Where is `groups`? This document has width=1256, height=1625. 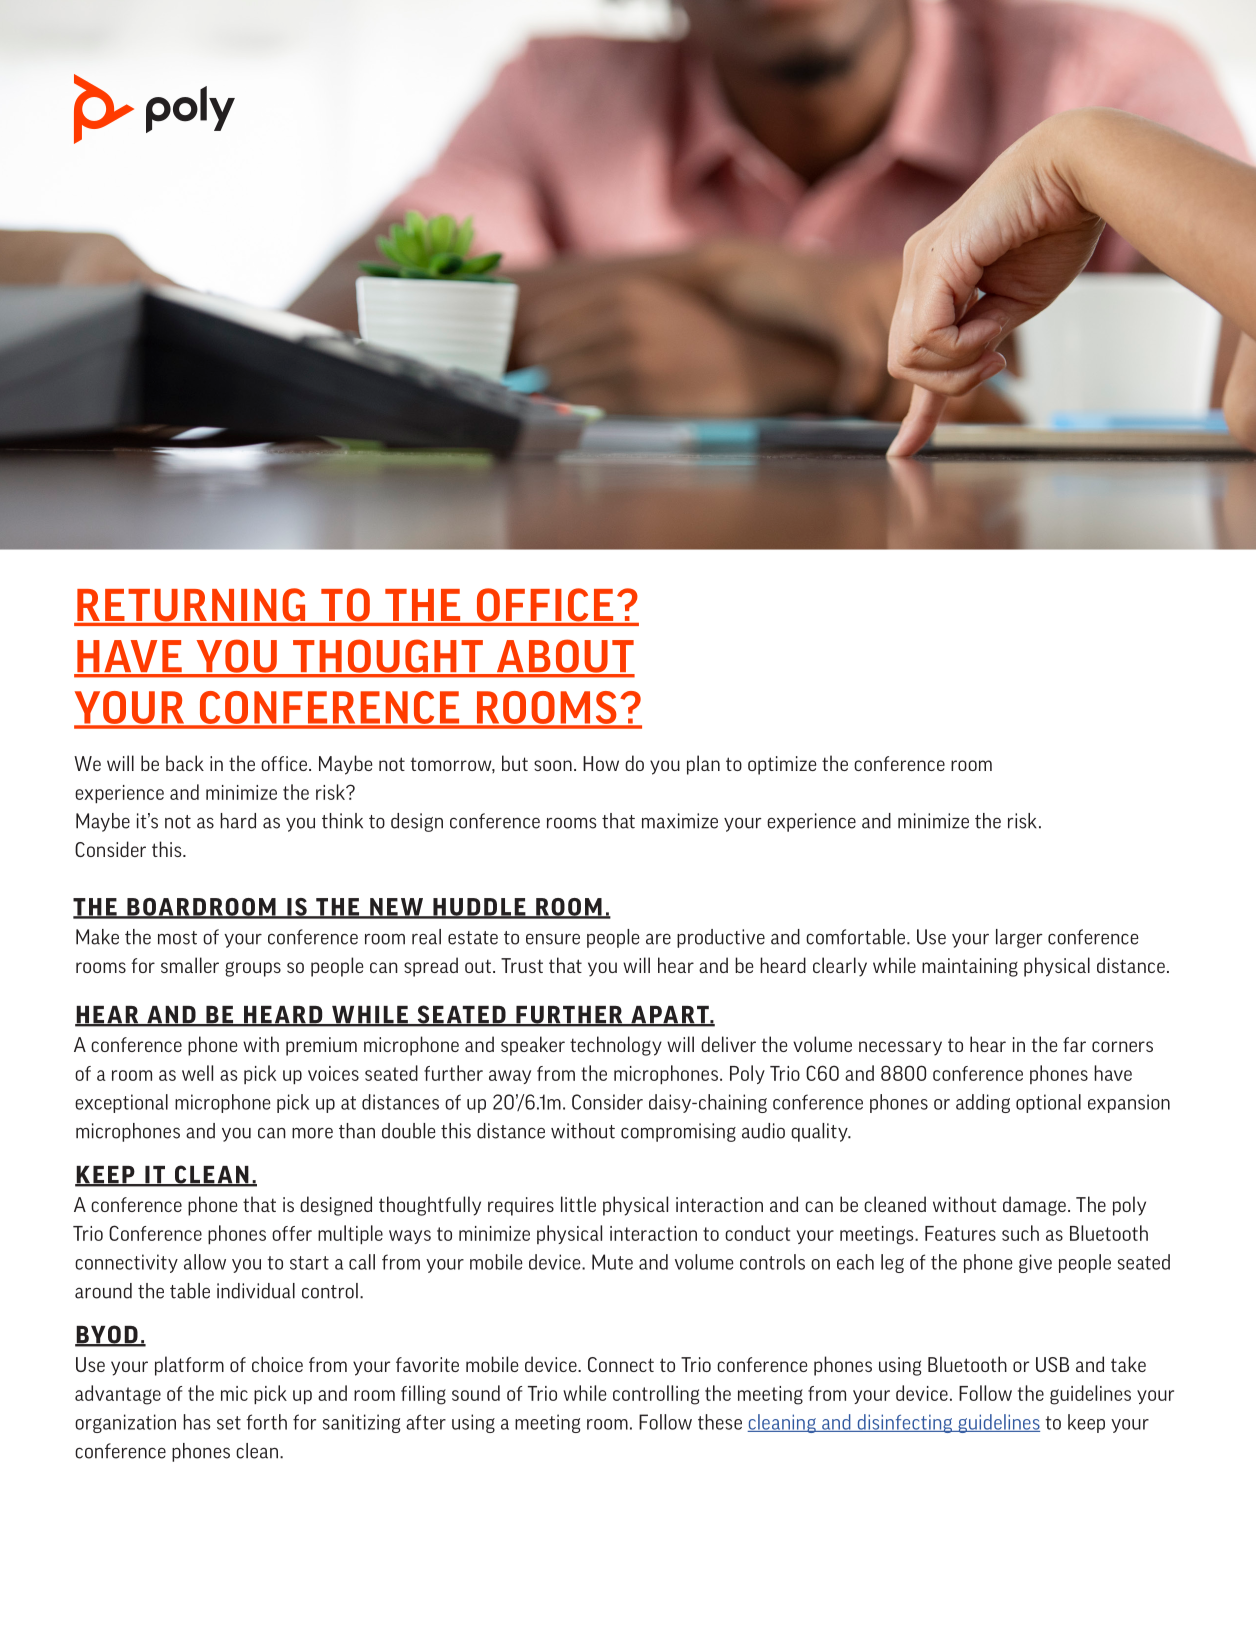
groups is located at coordinates (253, 969).
